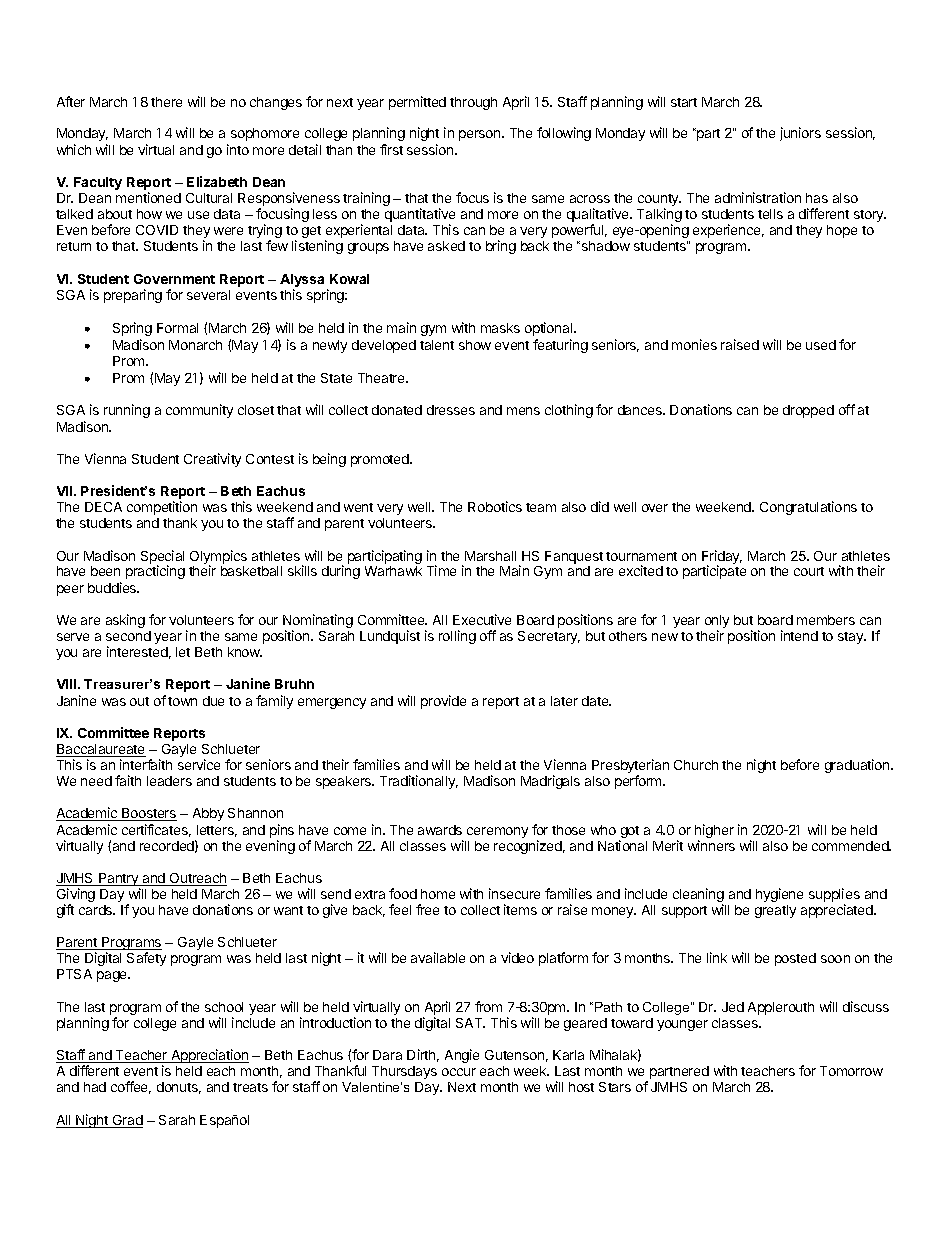 The image size is (952, 1233). Describe the element at coordinates (482, 619) in the screenshot. I see `Executive` at that location.
